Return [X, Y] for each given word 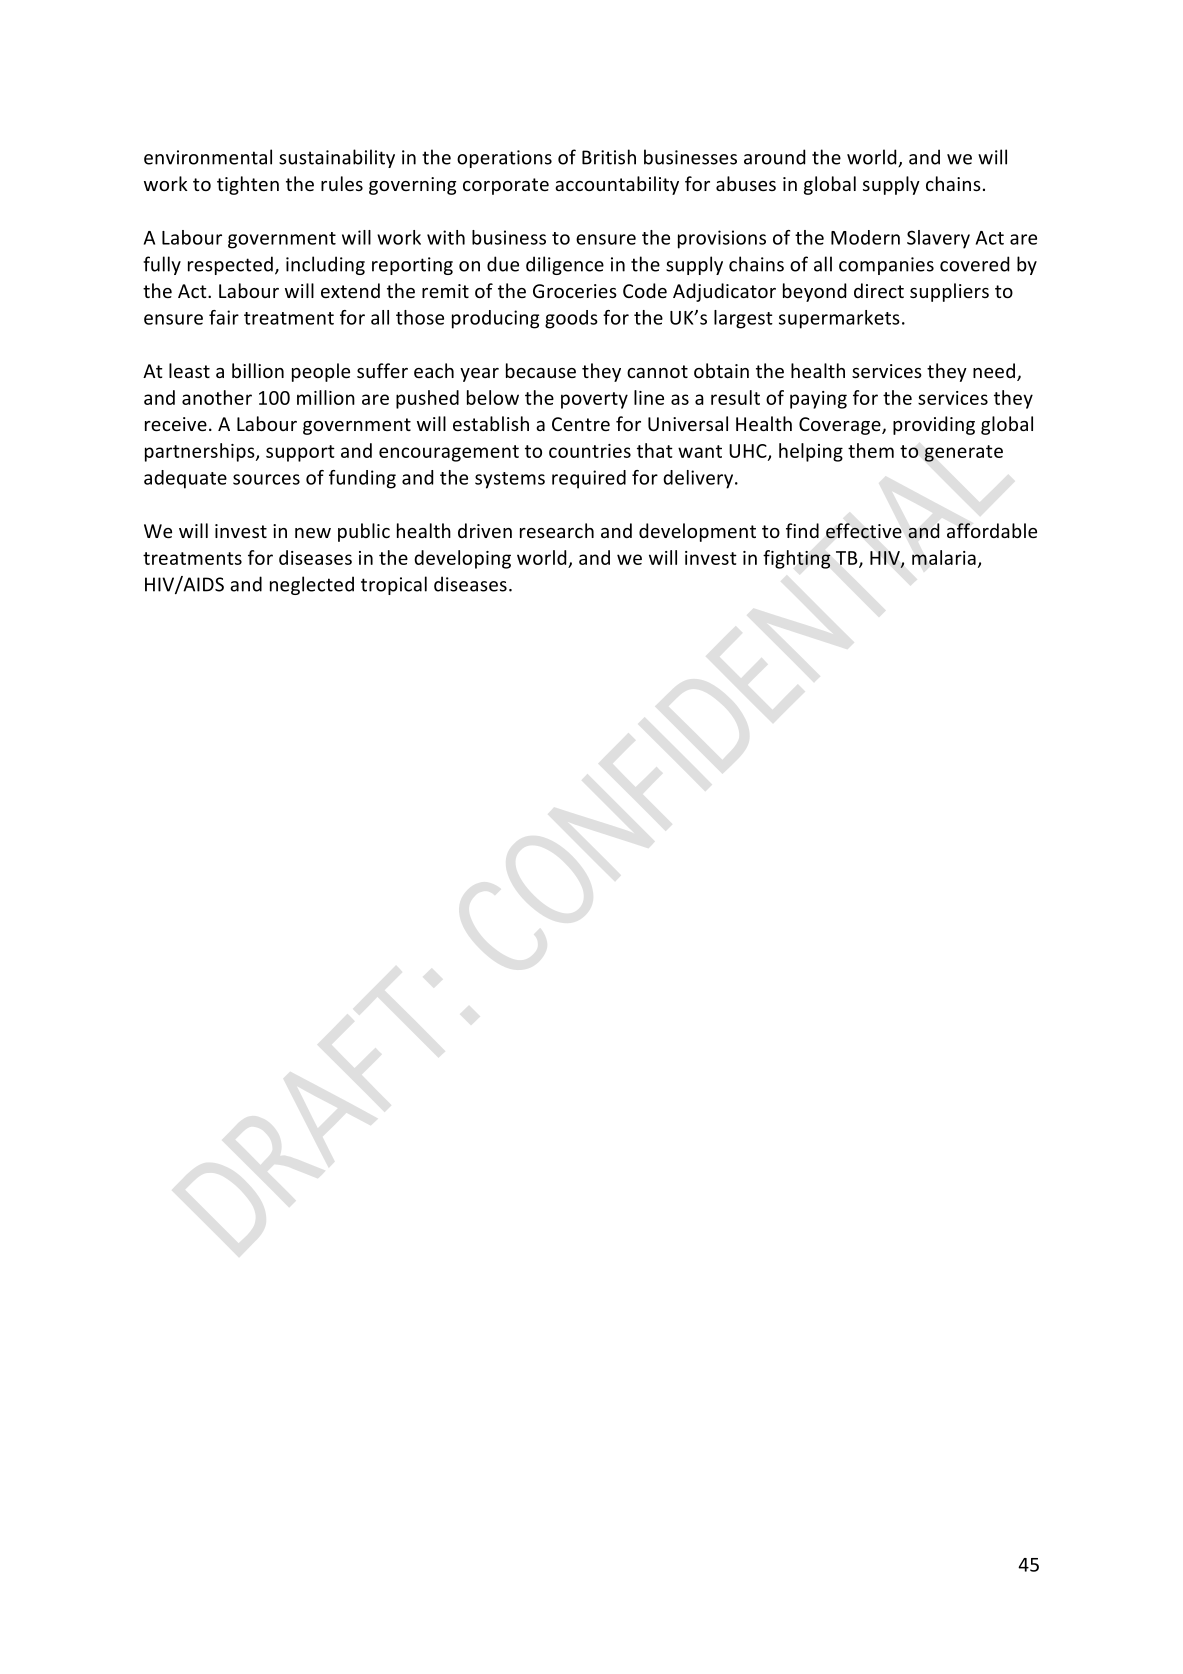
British [609, 157]
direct [879, 290]
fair [224, 317]
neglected [312, 585]
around [774, 157]
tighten [248, 185]
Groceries [575, 291]
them [871, 450]
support [300, 453]
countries [590, 451]
